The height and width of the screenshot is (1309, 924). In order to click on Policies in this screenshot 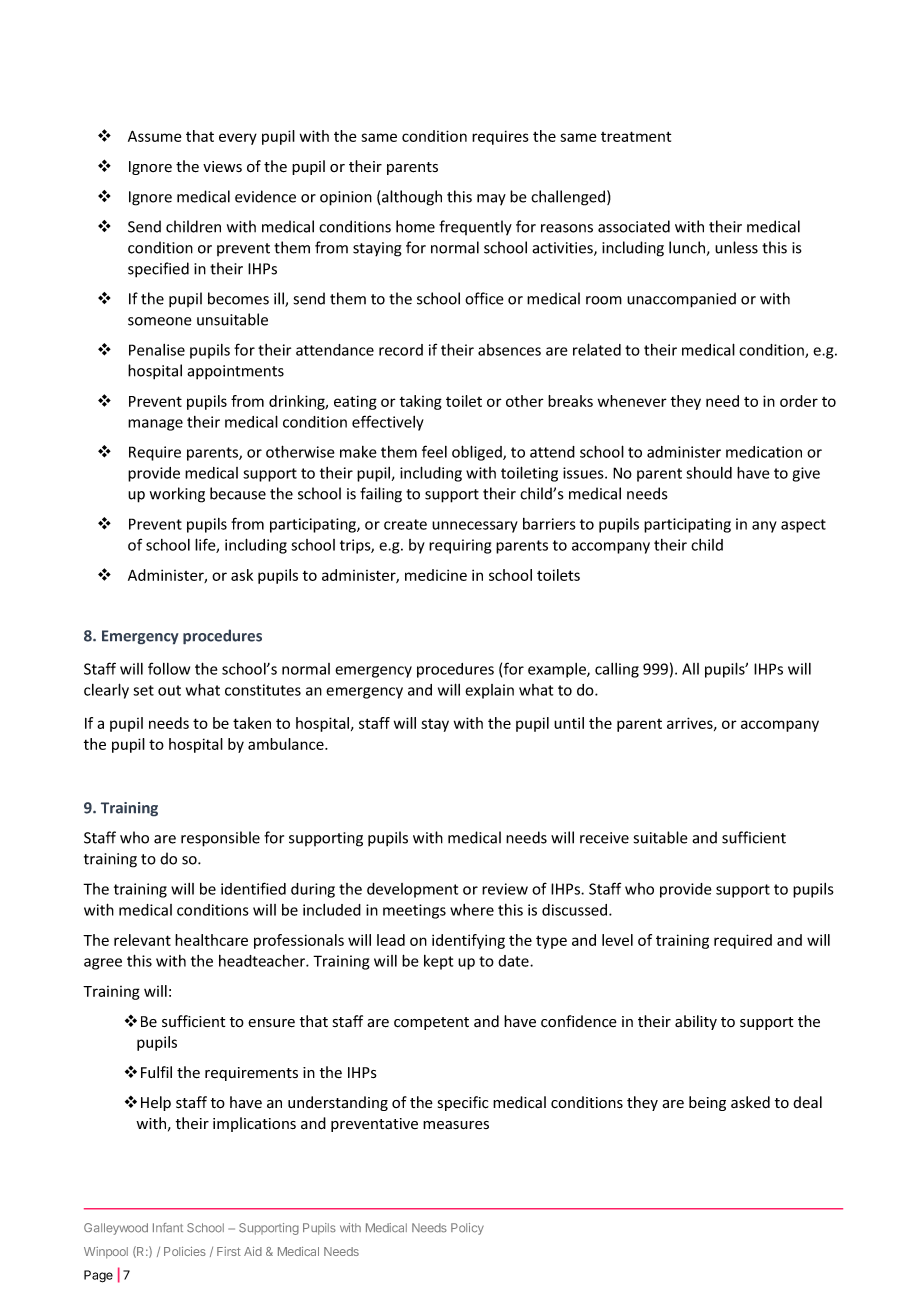, I will do `click(185, 1251)`.
